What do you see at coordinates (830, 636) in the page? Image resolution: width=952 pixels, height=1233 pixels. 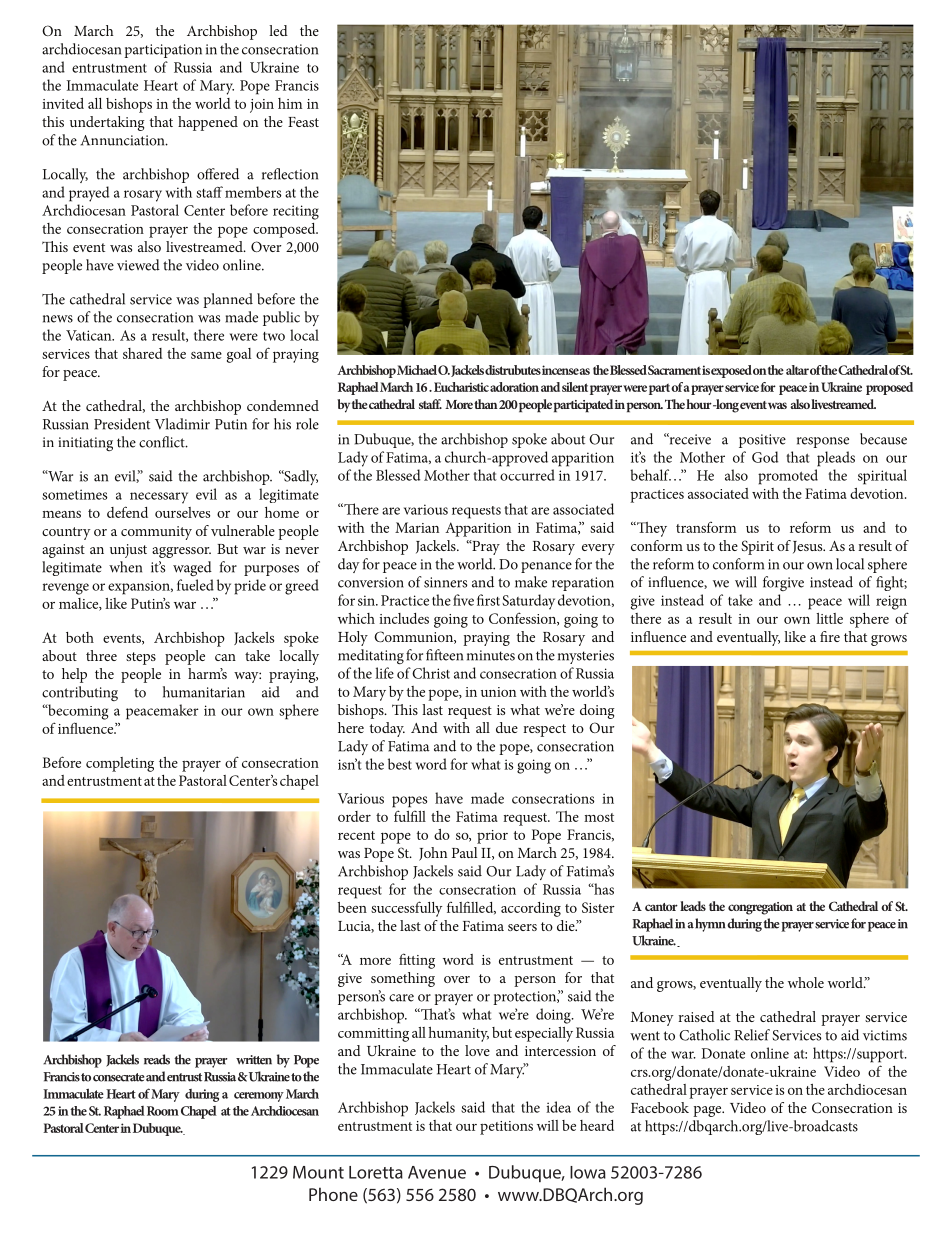 I see `fire` at bounding box center [830, 636].
